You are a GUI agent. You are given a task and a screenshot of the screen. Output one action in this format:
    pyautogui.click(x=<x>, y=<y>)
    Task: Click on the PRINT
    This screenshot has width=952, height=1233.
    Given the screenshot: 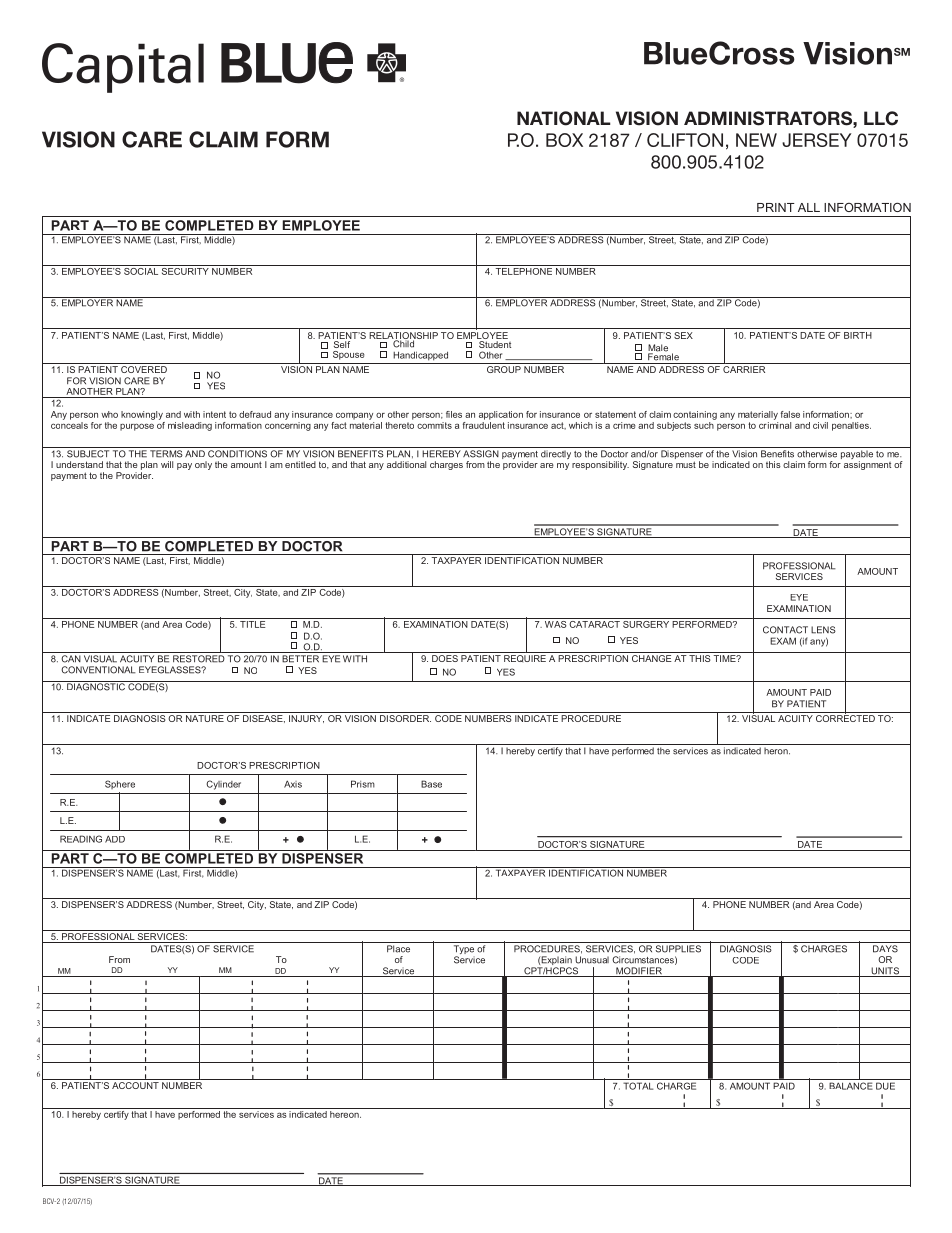 What is the action you would take?
    pyautogui.click(x=776, y=207)
